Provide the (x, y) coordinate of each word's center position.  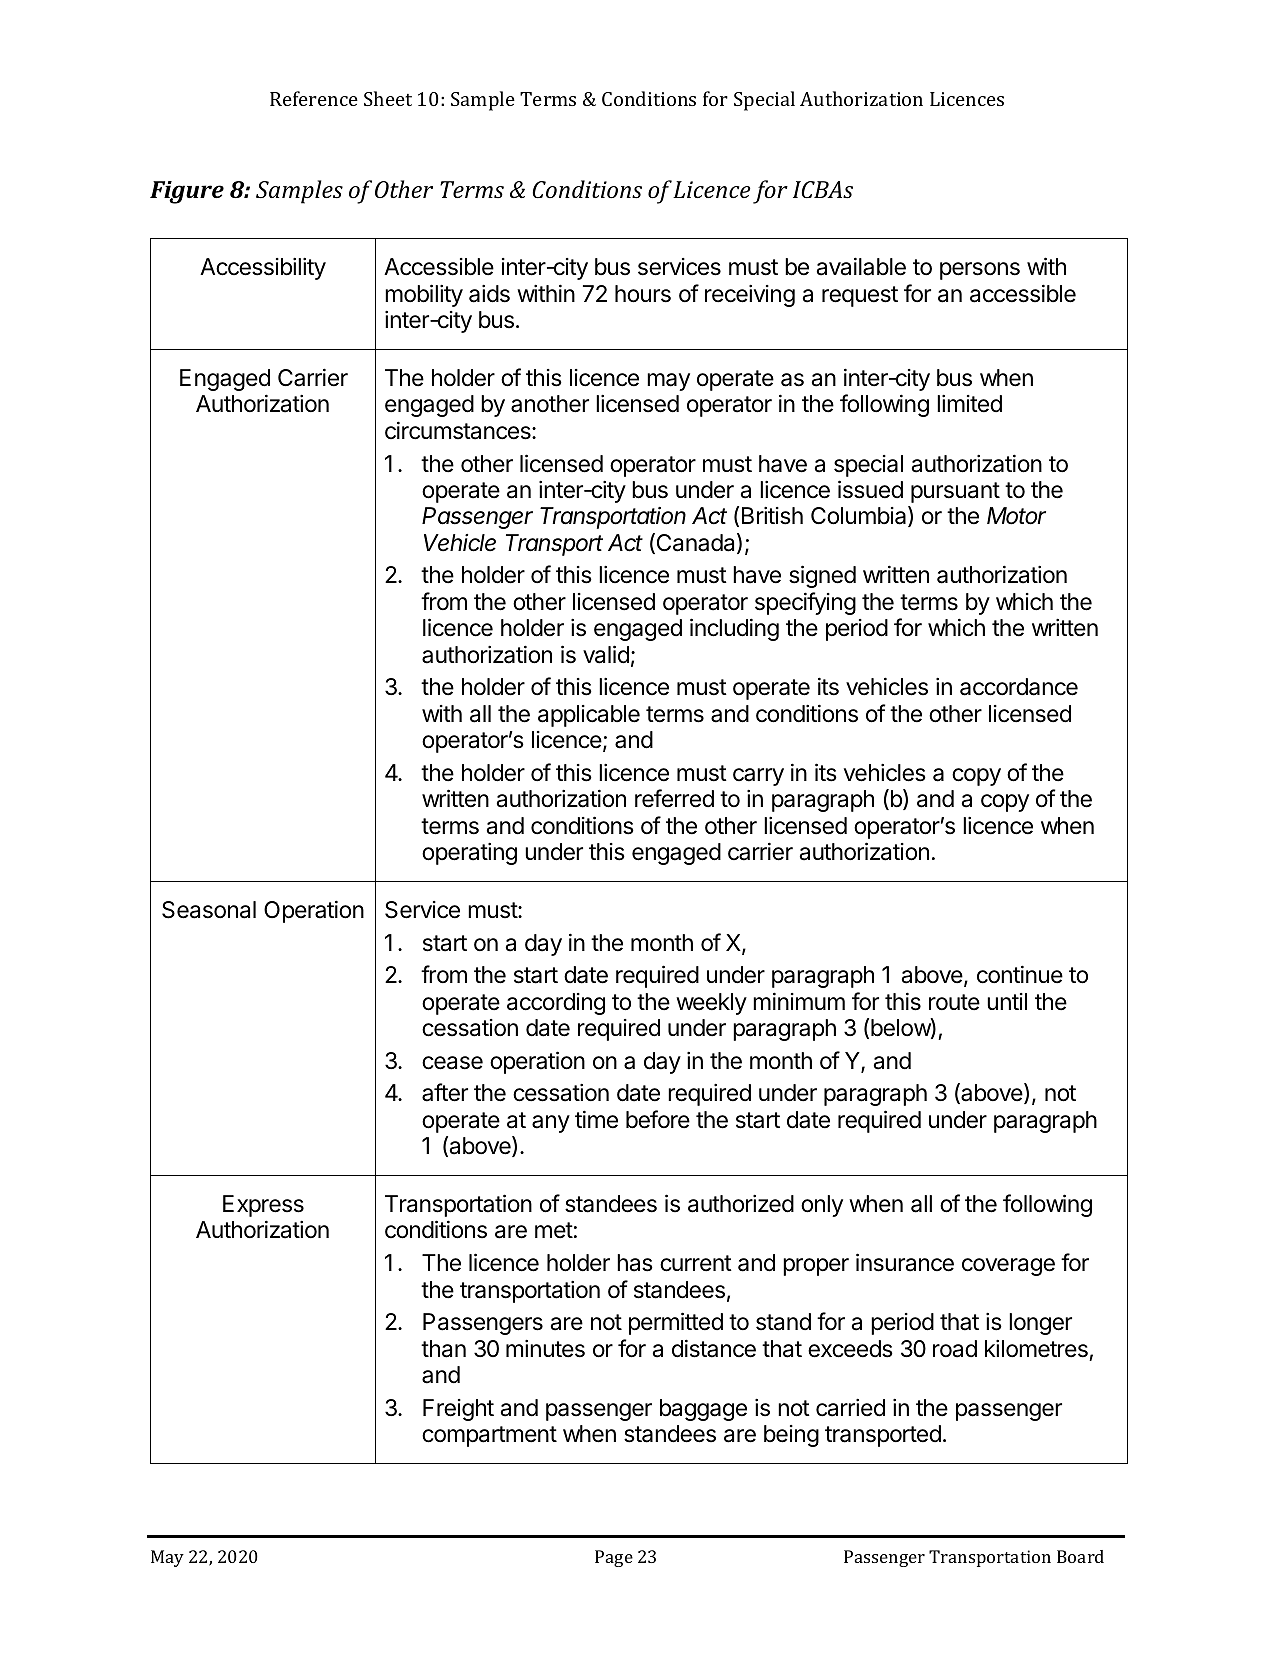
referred (674, 798)
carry (758, 777)
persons (980, 271)
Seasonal (209, 910)
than (443, 1349)
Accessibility (263, 268)
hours (643, 294)
